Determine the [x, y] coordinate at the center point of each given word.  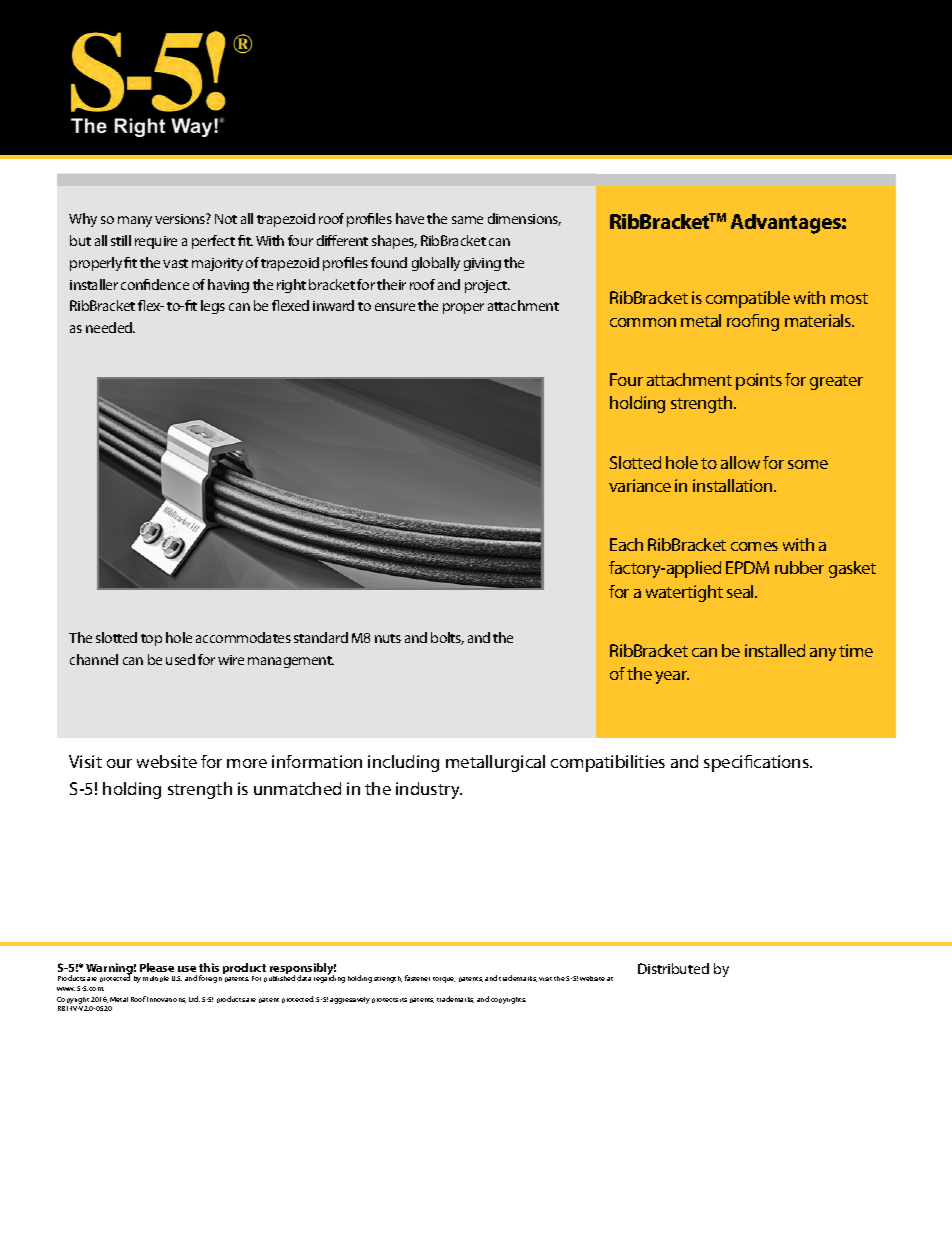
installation [734, 485]
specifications [757, 763]
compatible [748, 299]
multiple [156, 979]
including [403, 763]
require [156, 242]
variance [640, 485]
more [247, 763]
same [467, 220]
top [151, 640]
